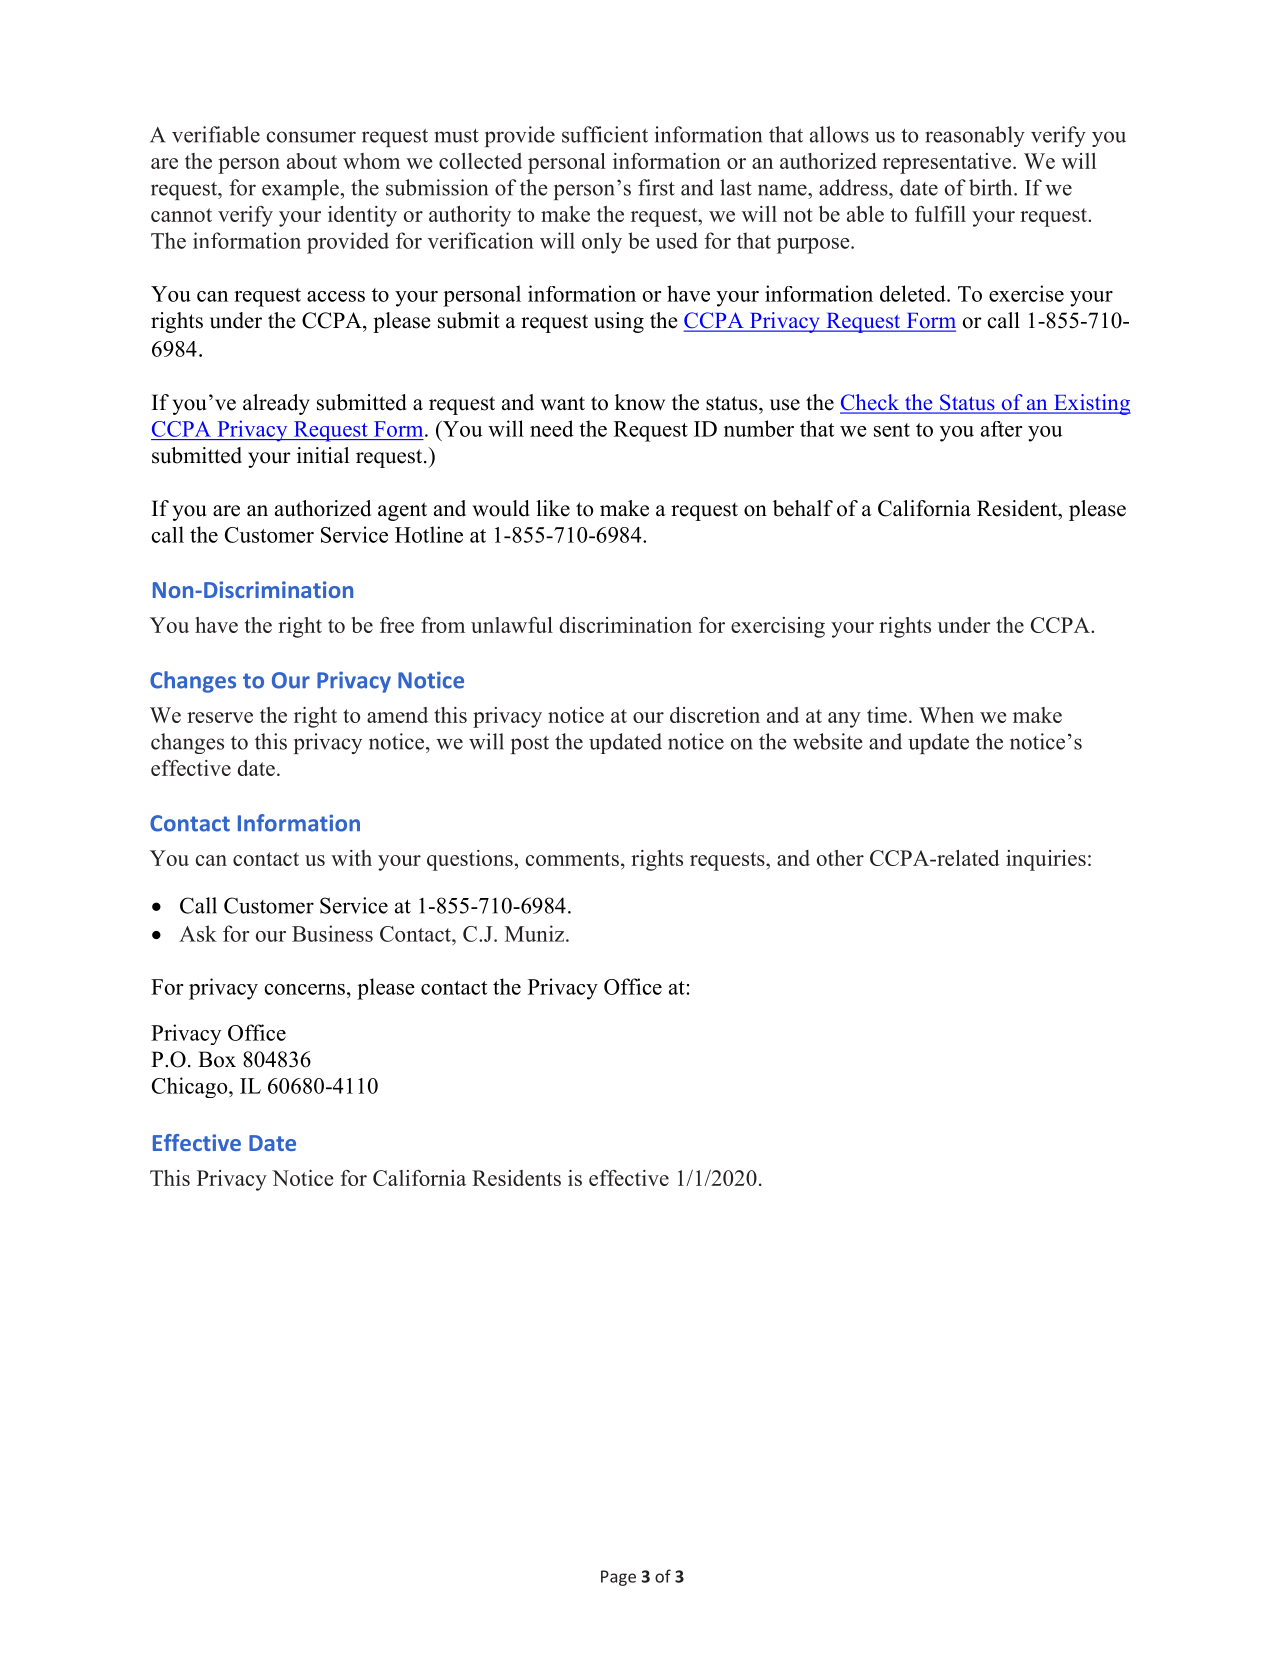  What do you see at coordinates (304, 989) in the document?
I see `concerns` at bounding box center [304, 989].
